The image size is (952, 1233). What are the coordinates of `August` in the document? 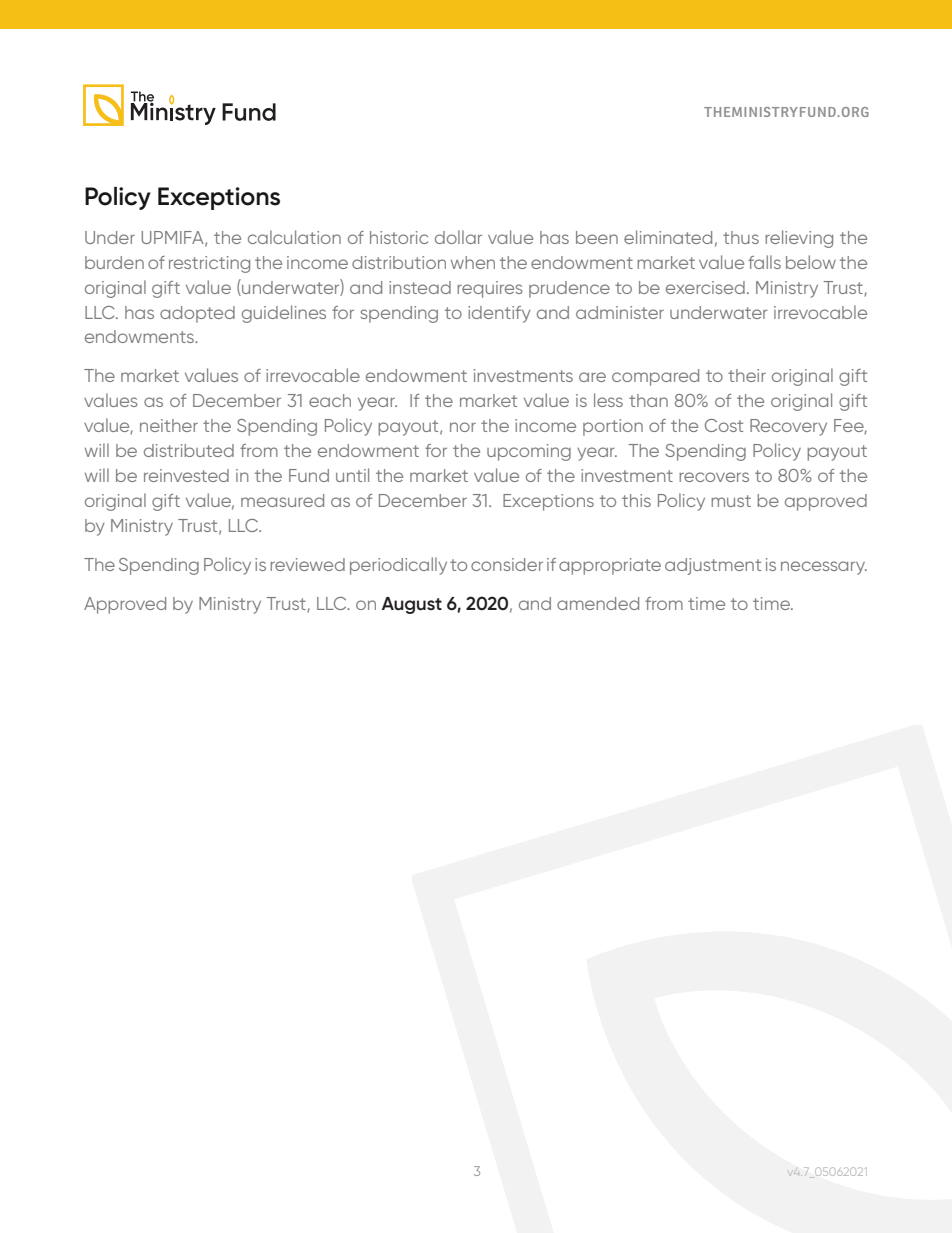 It's located at (412, 605).
